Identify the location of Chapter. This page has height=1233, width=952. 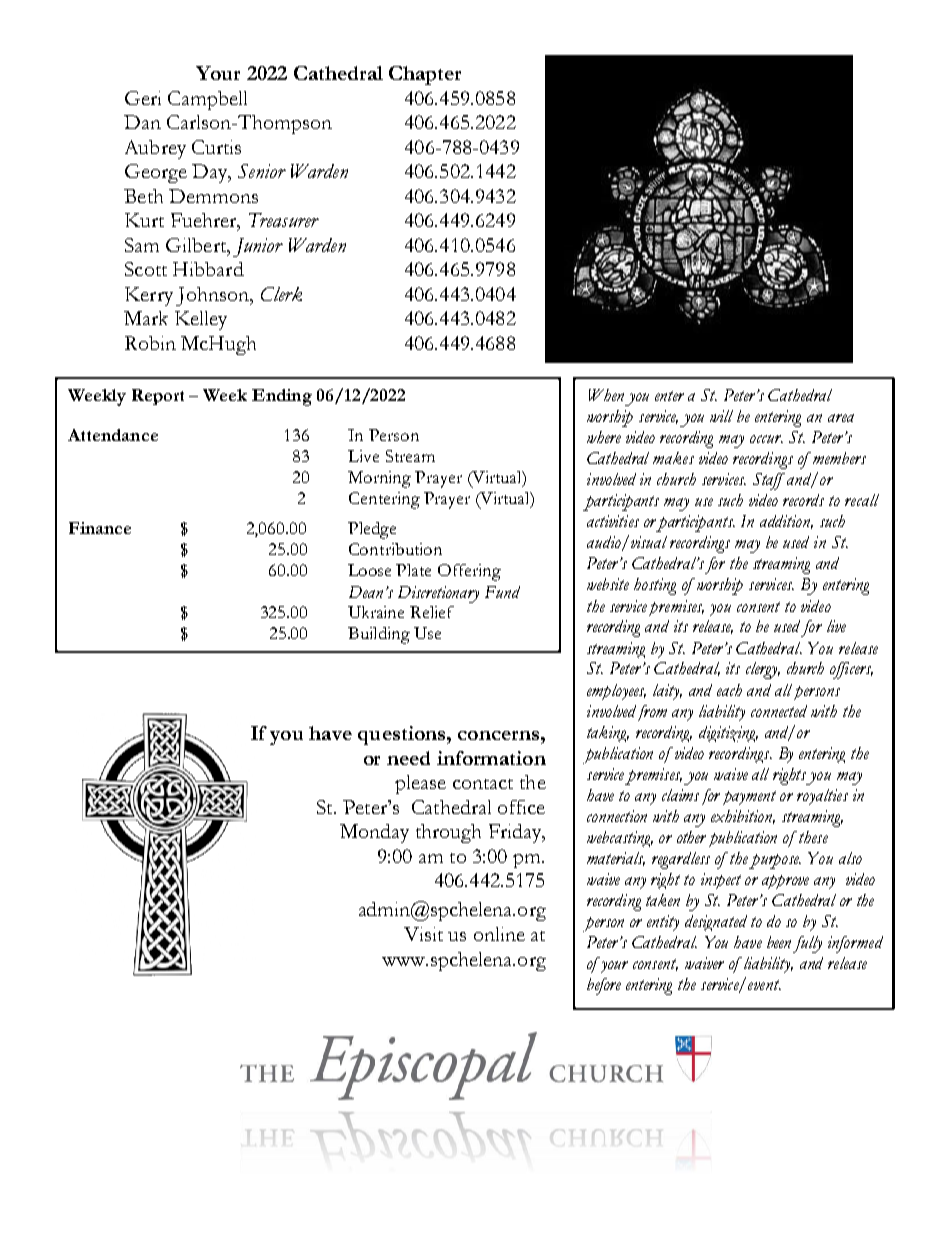
(425, 75).
